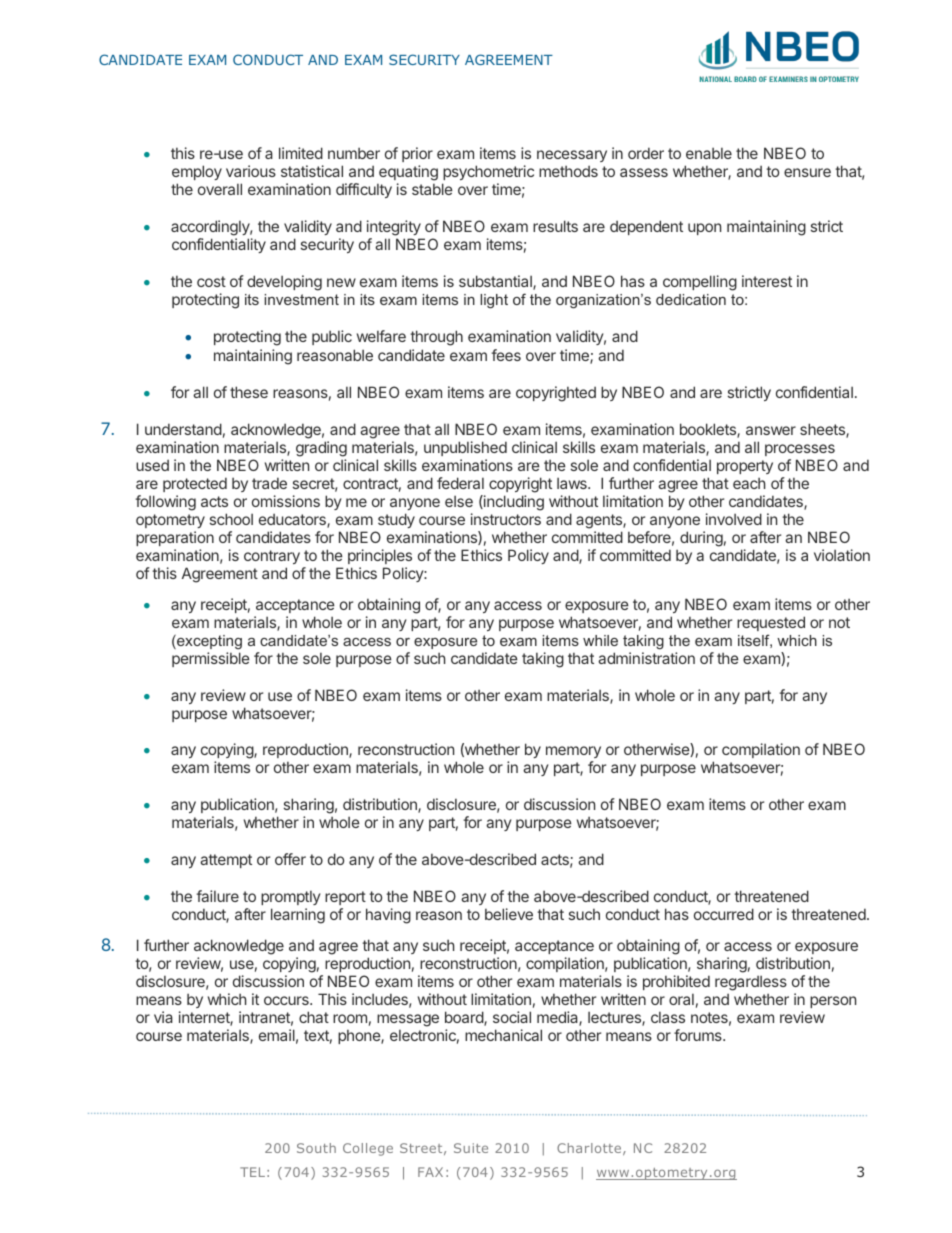 Image resolution: width=952 pixels, height=1233 pixels. What do you see at coordinates (217, 896) in the document?
I see `failure` at bounding box center [217, 896].
